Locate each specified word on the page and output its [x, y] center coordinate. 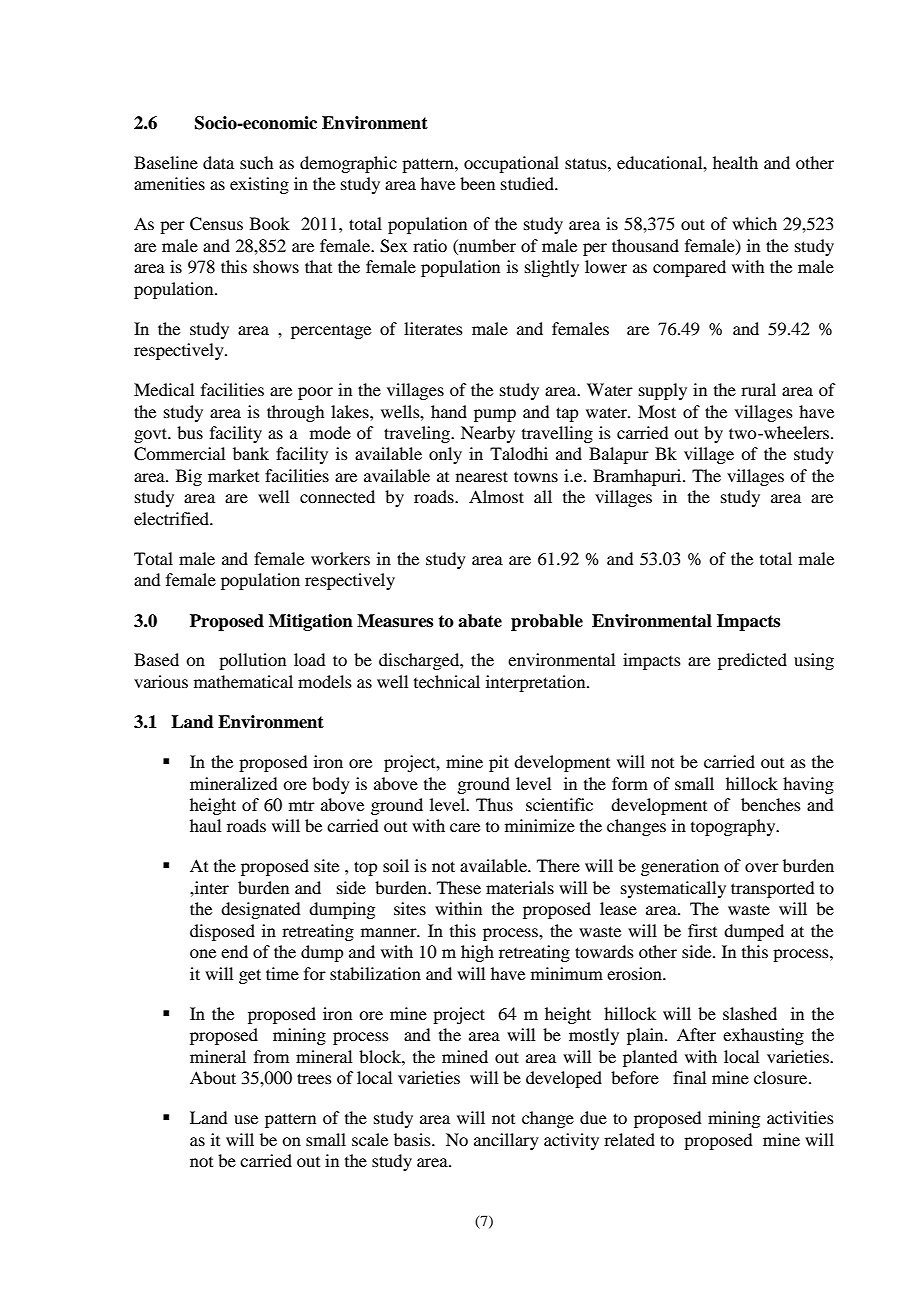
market [233, 475]
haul [205, 825]
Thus [494, 804]
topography [734, 827]
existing [259, 185]
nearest [482, 476]
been [477, 183]
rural [758, 389]
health [735, 162]
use [246, 1119]
